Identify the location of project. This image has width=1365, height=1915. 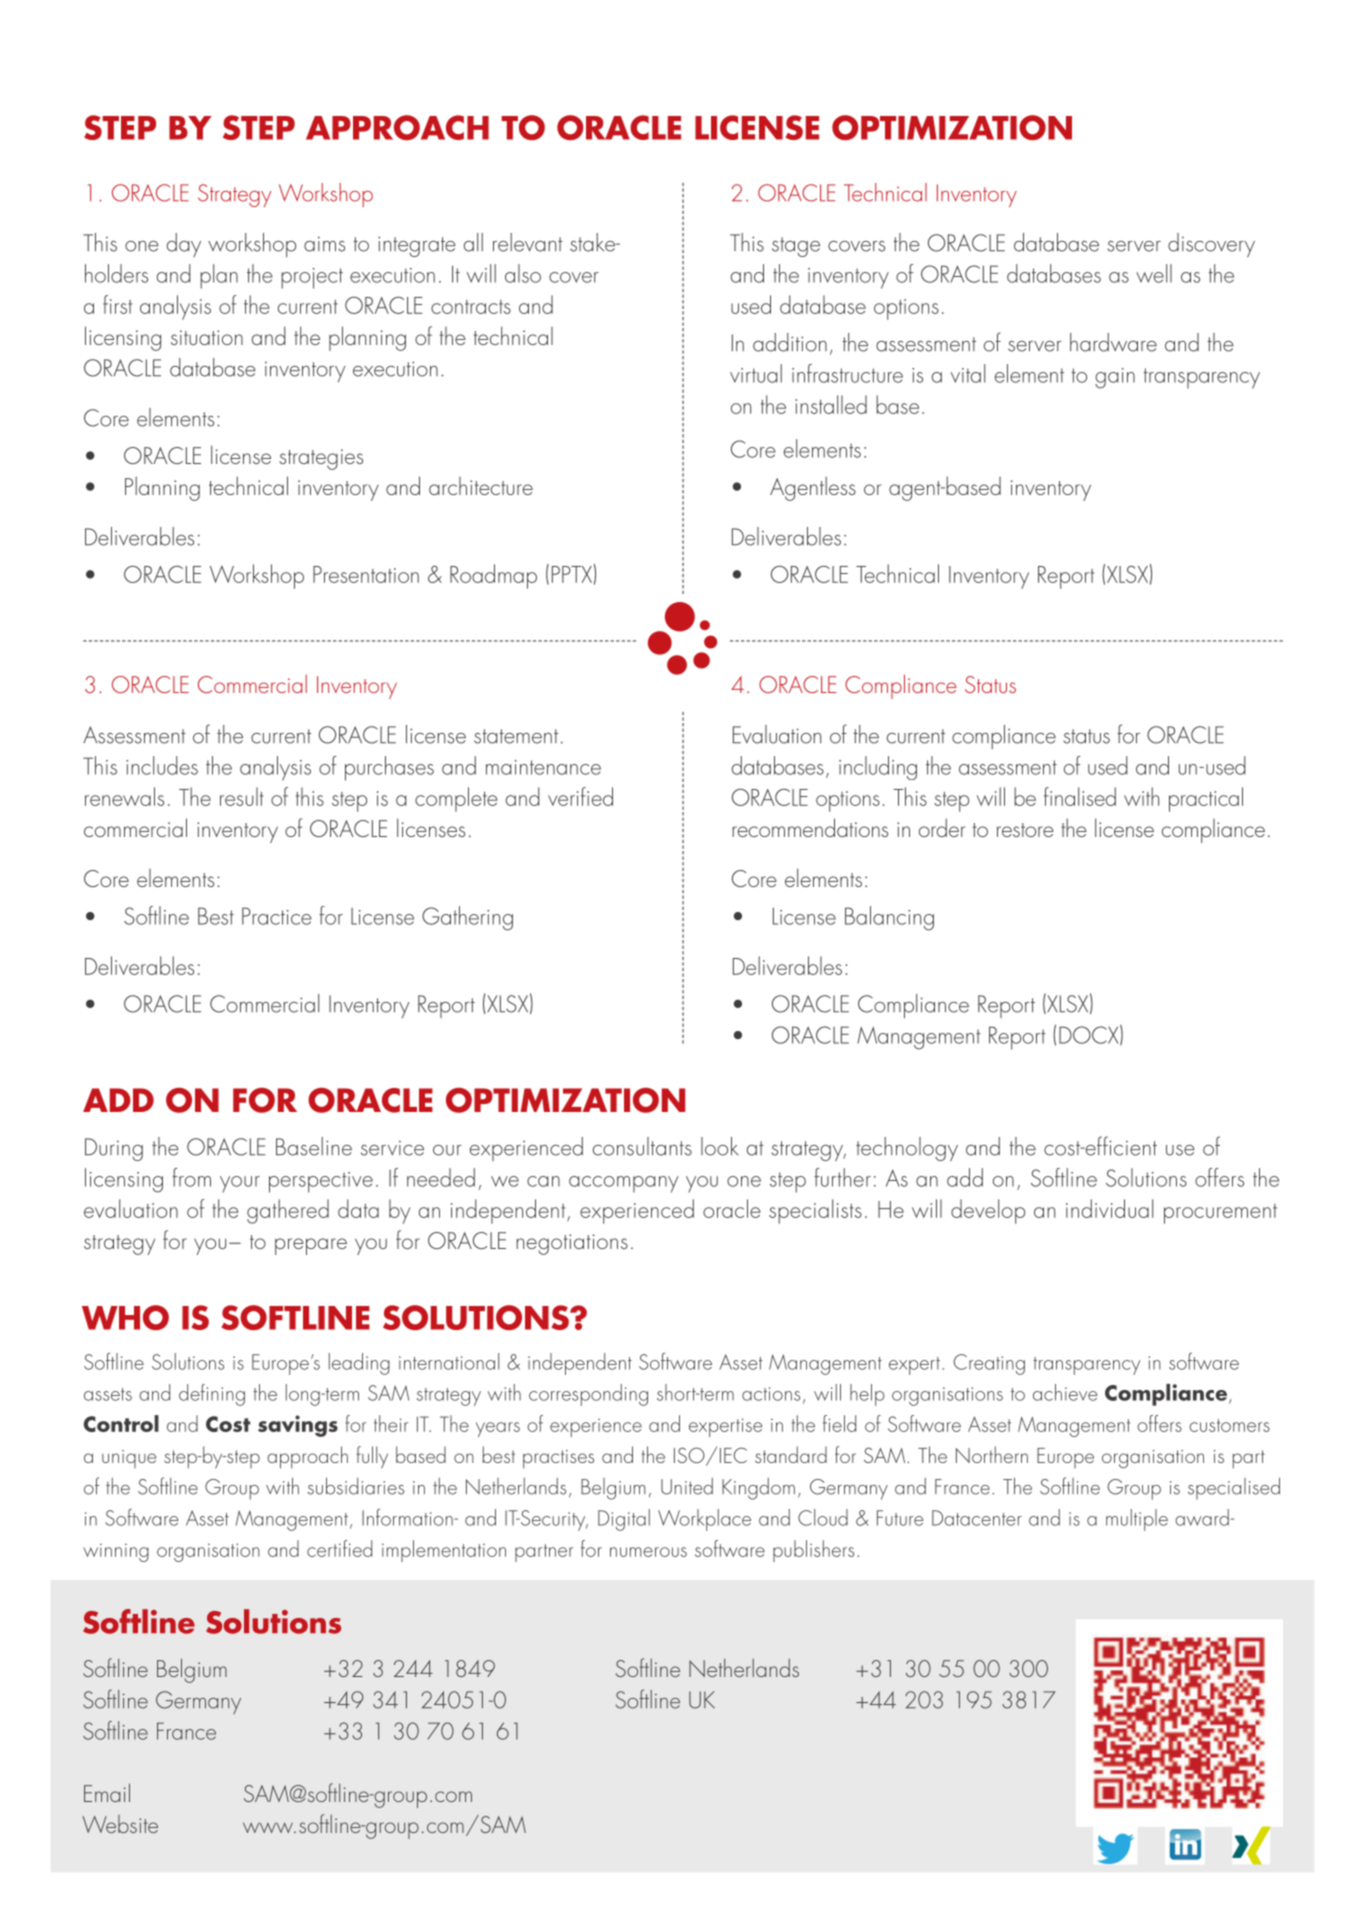
(312, 278).
